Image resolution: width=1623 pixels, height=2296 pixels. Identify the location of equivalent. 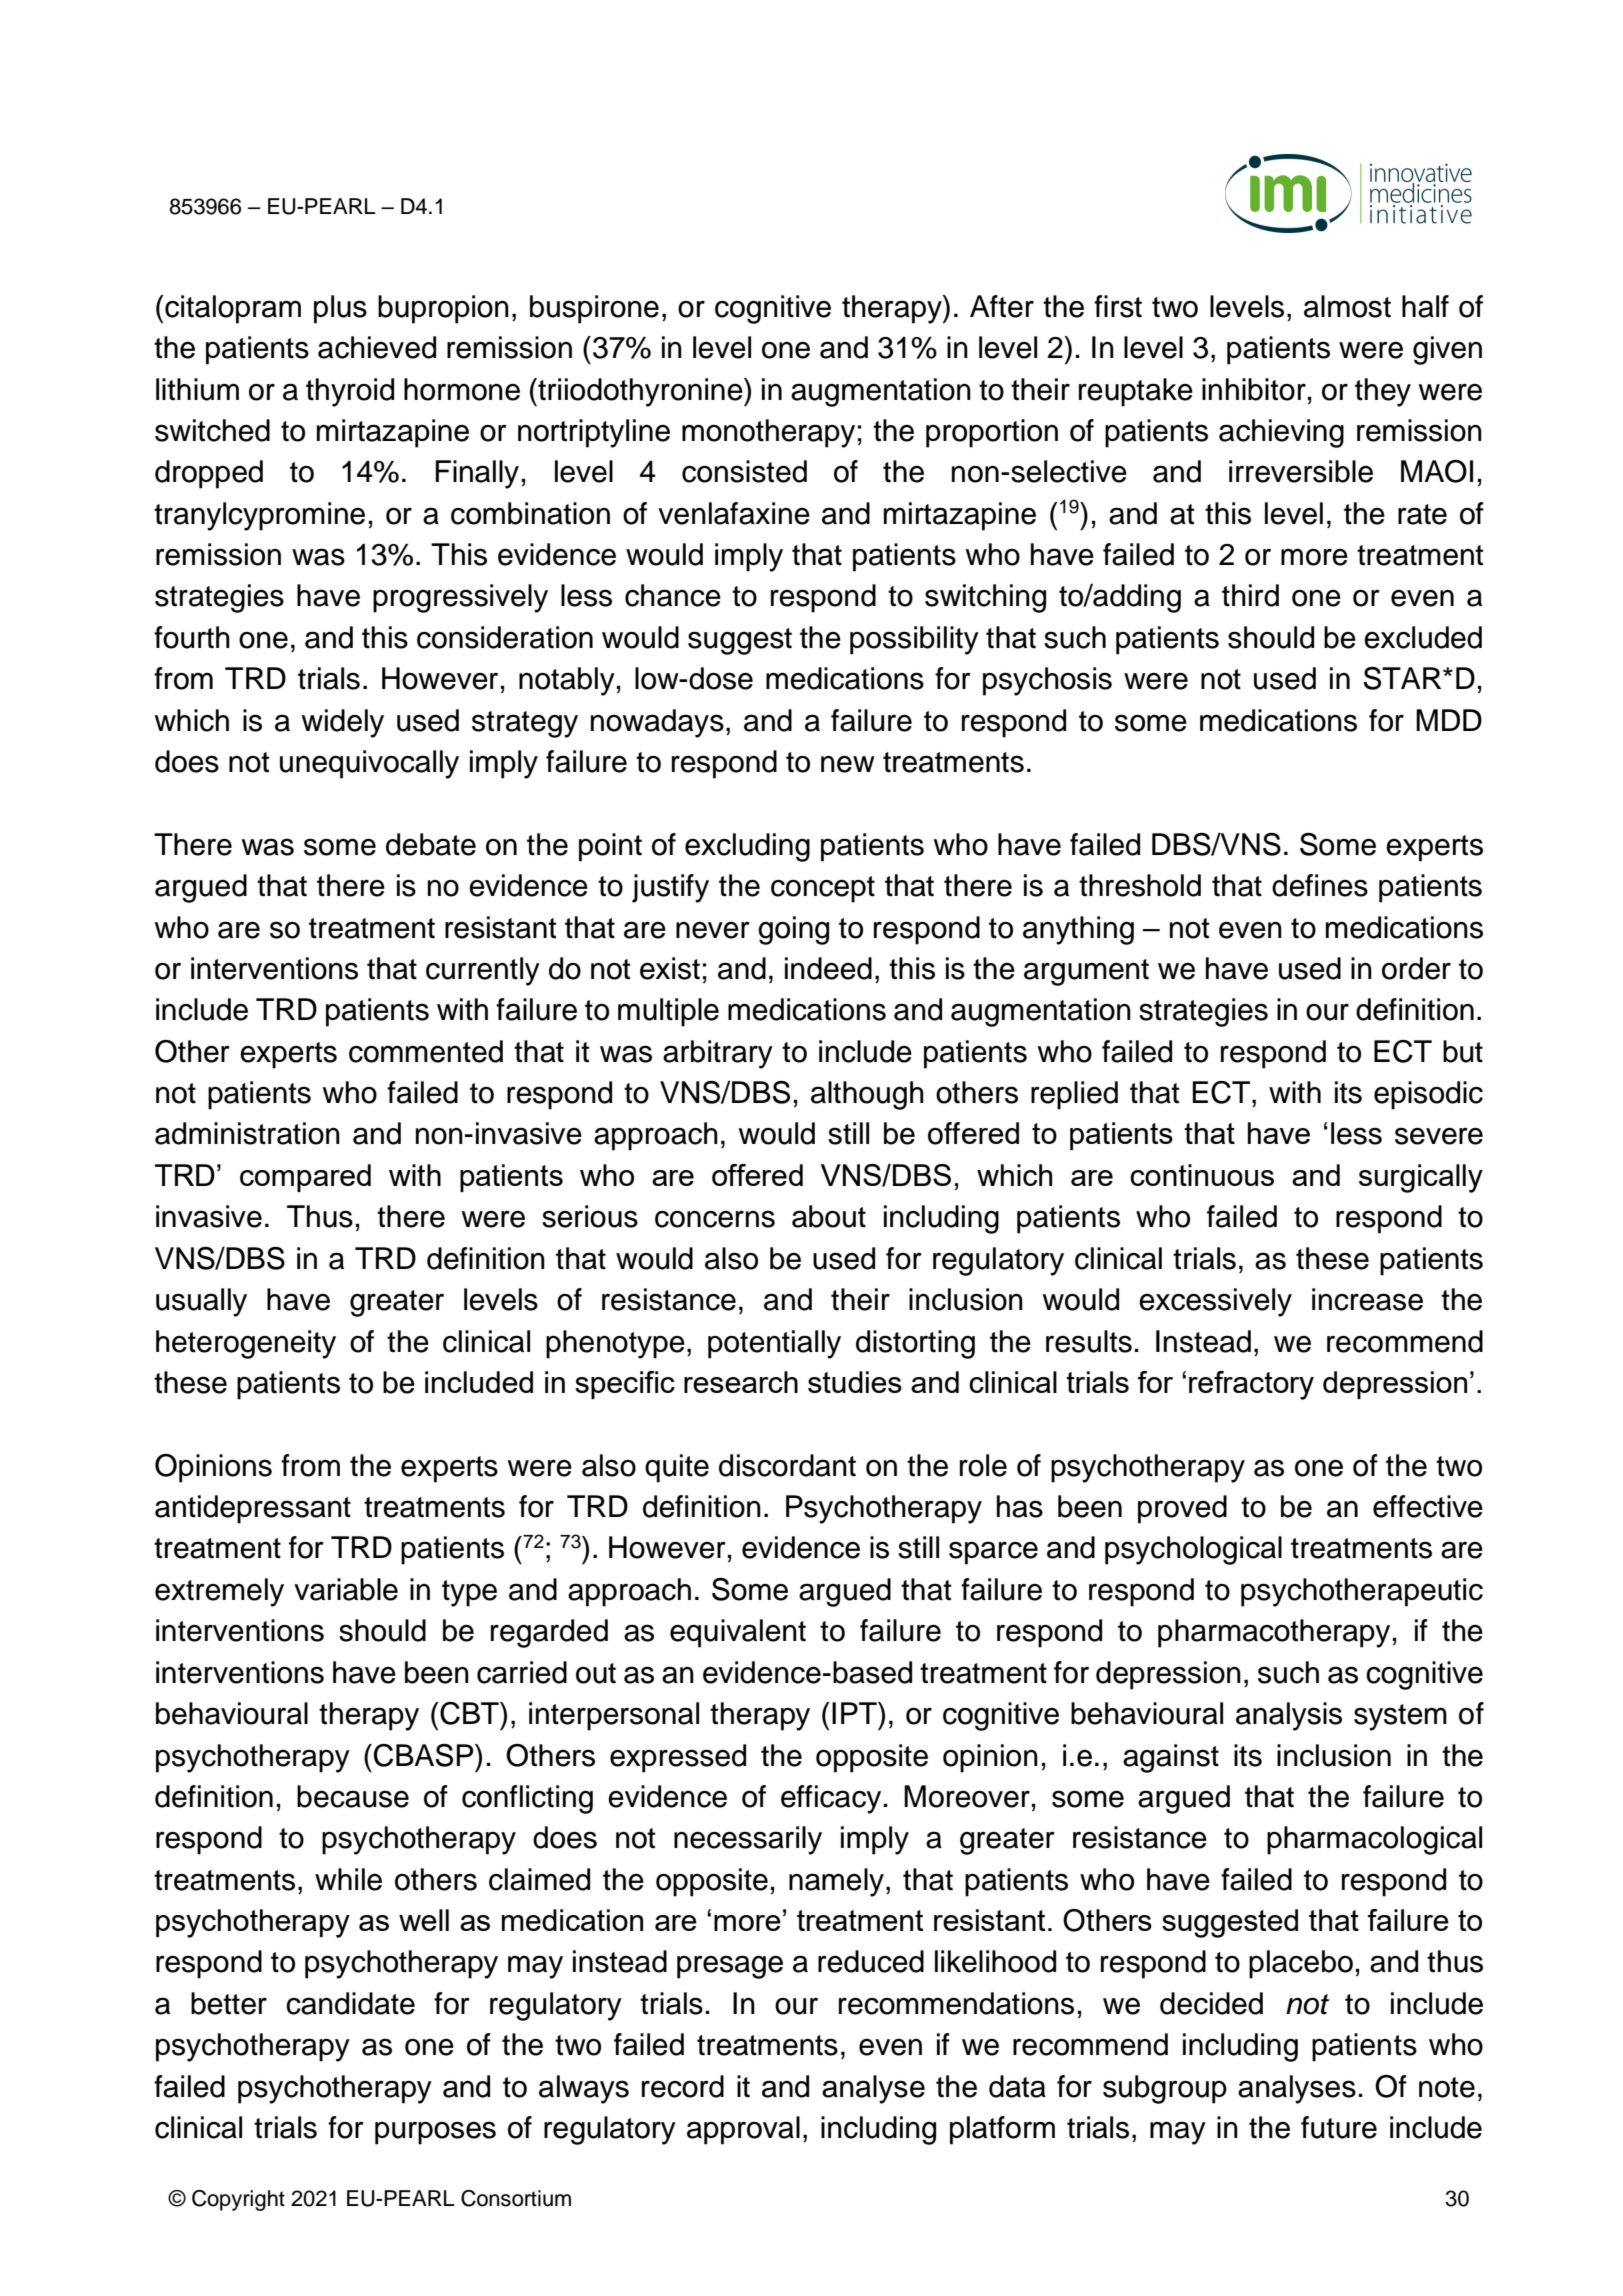
(738, 1633).
